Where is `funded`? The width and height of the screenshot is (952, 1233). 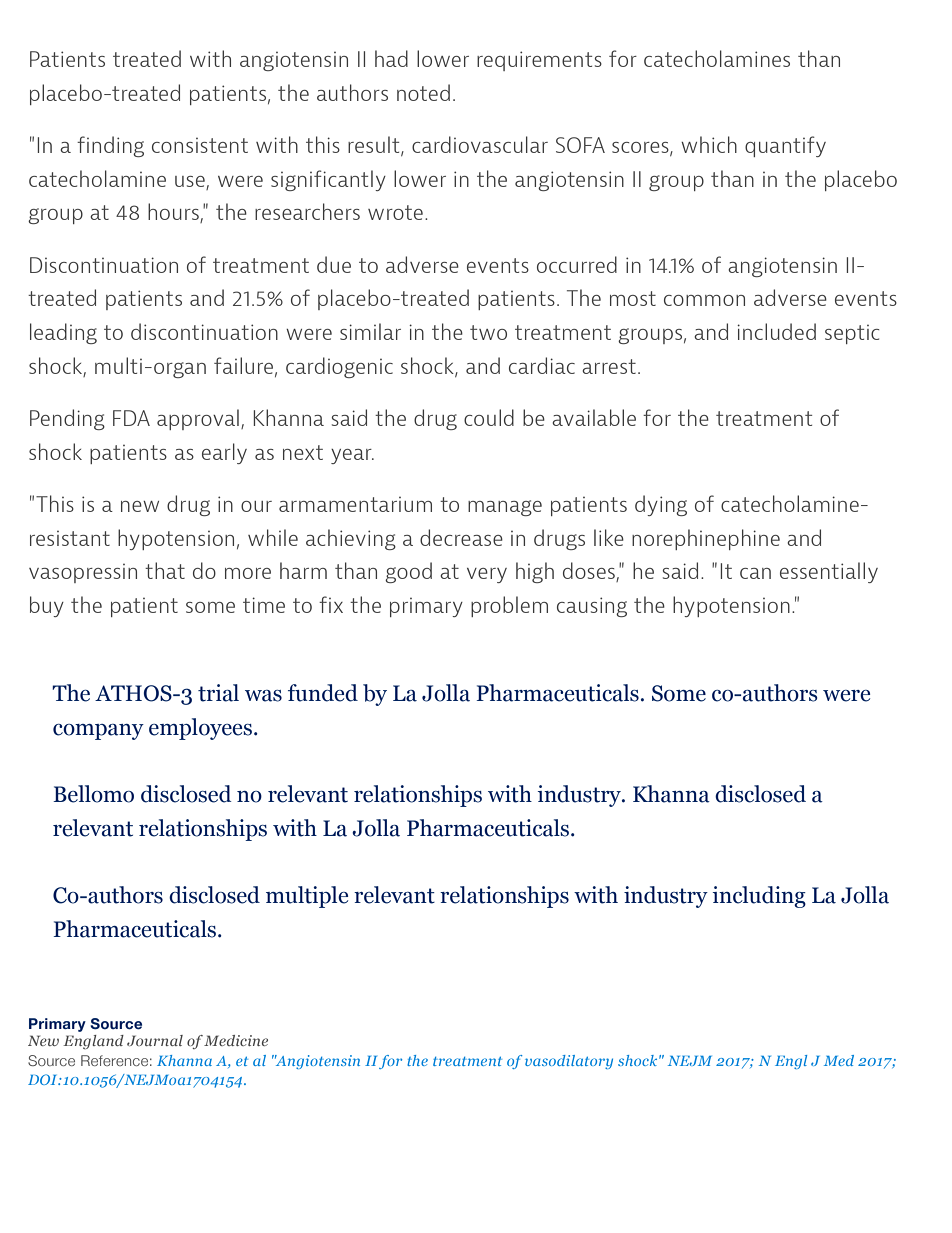 funded is located at coordinates (323, 693).
